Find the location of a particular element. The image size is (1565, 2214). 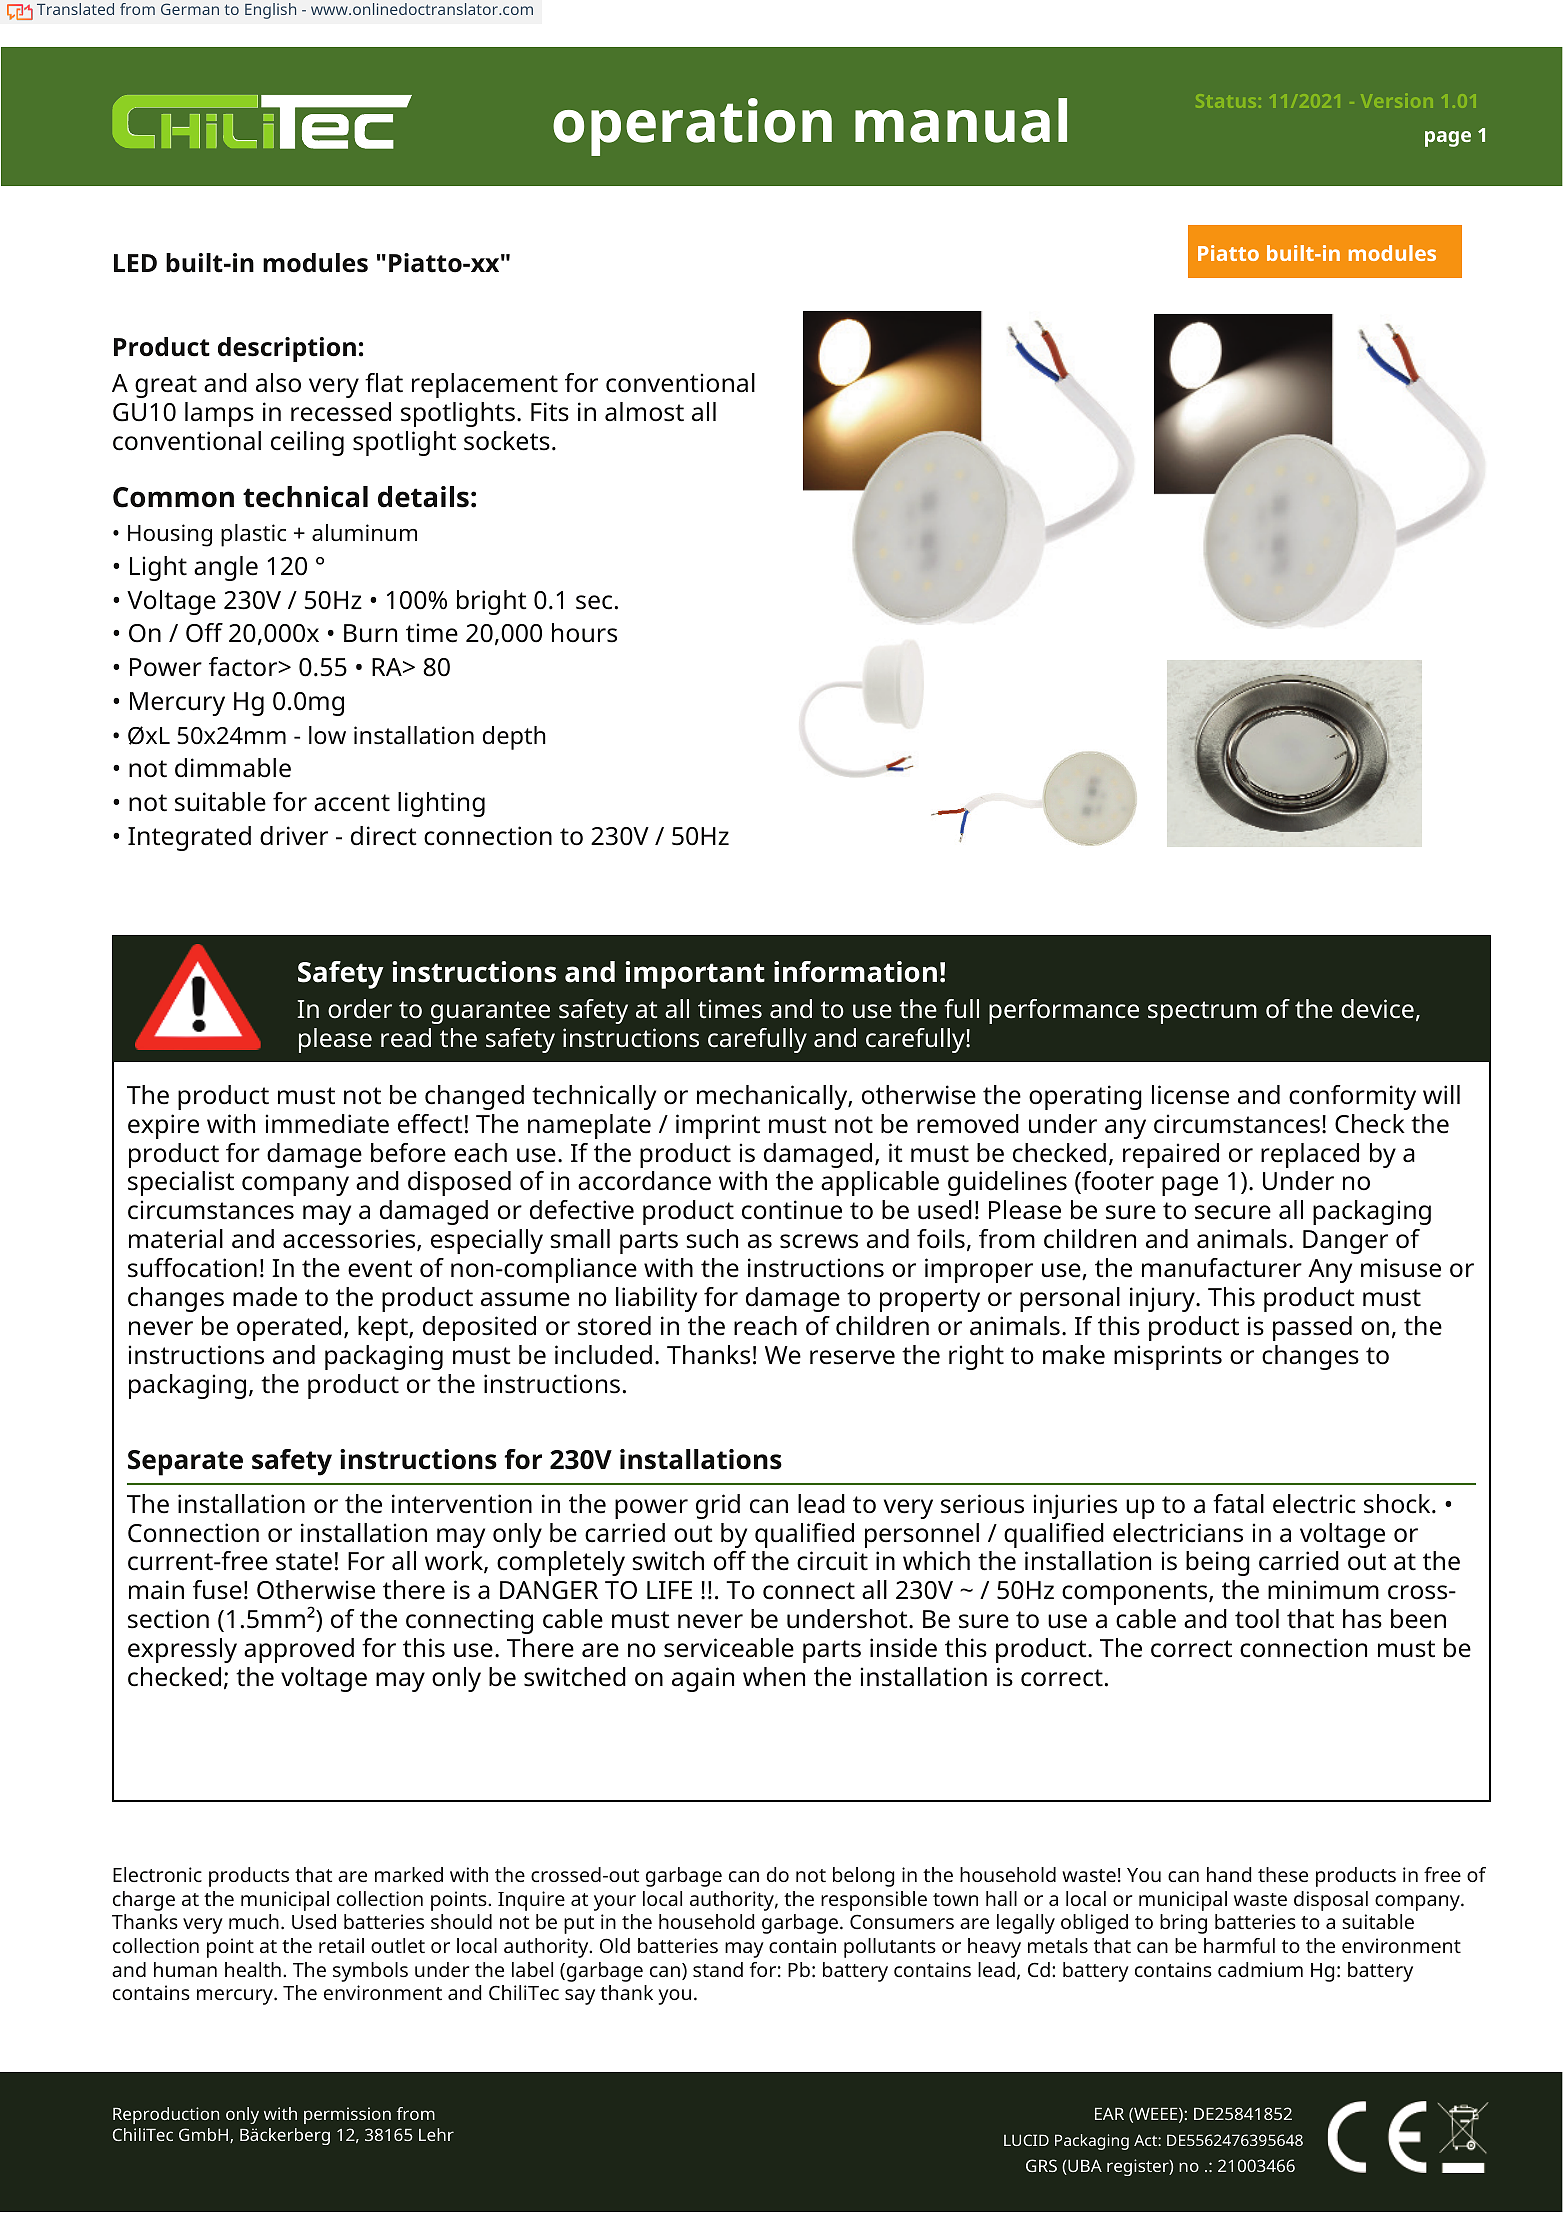

imprint is located at coordinates (718, 1126).
